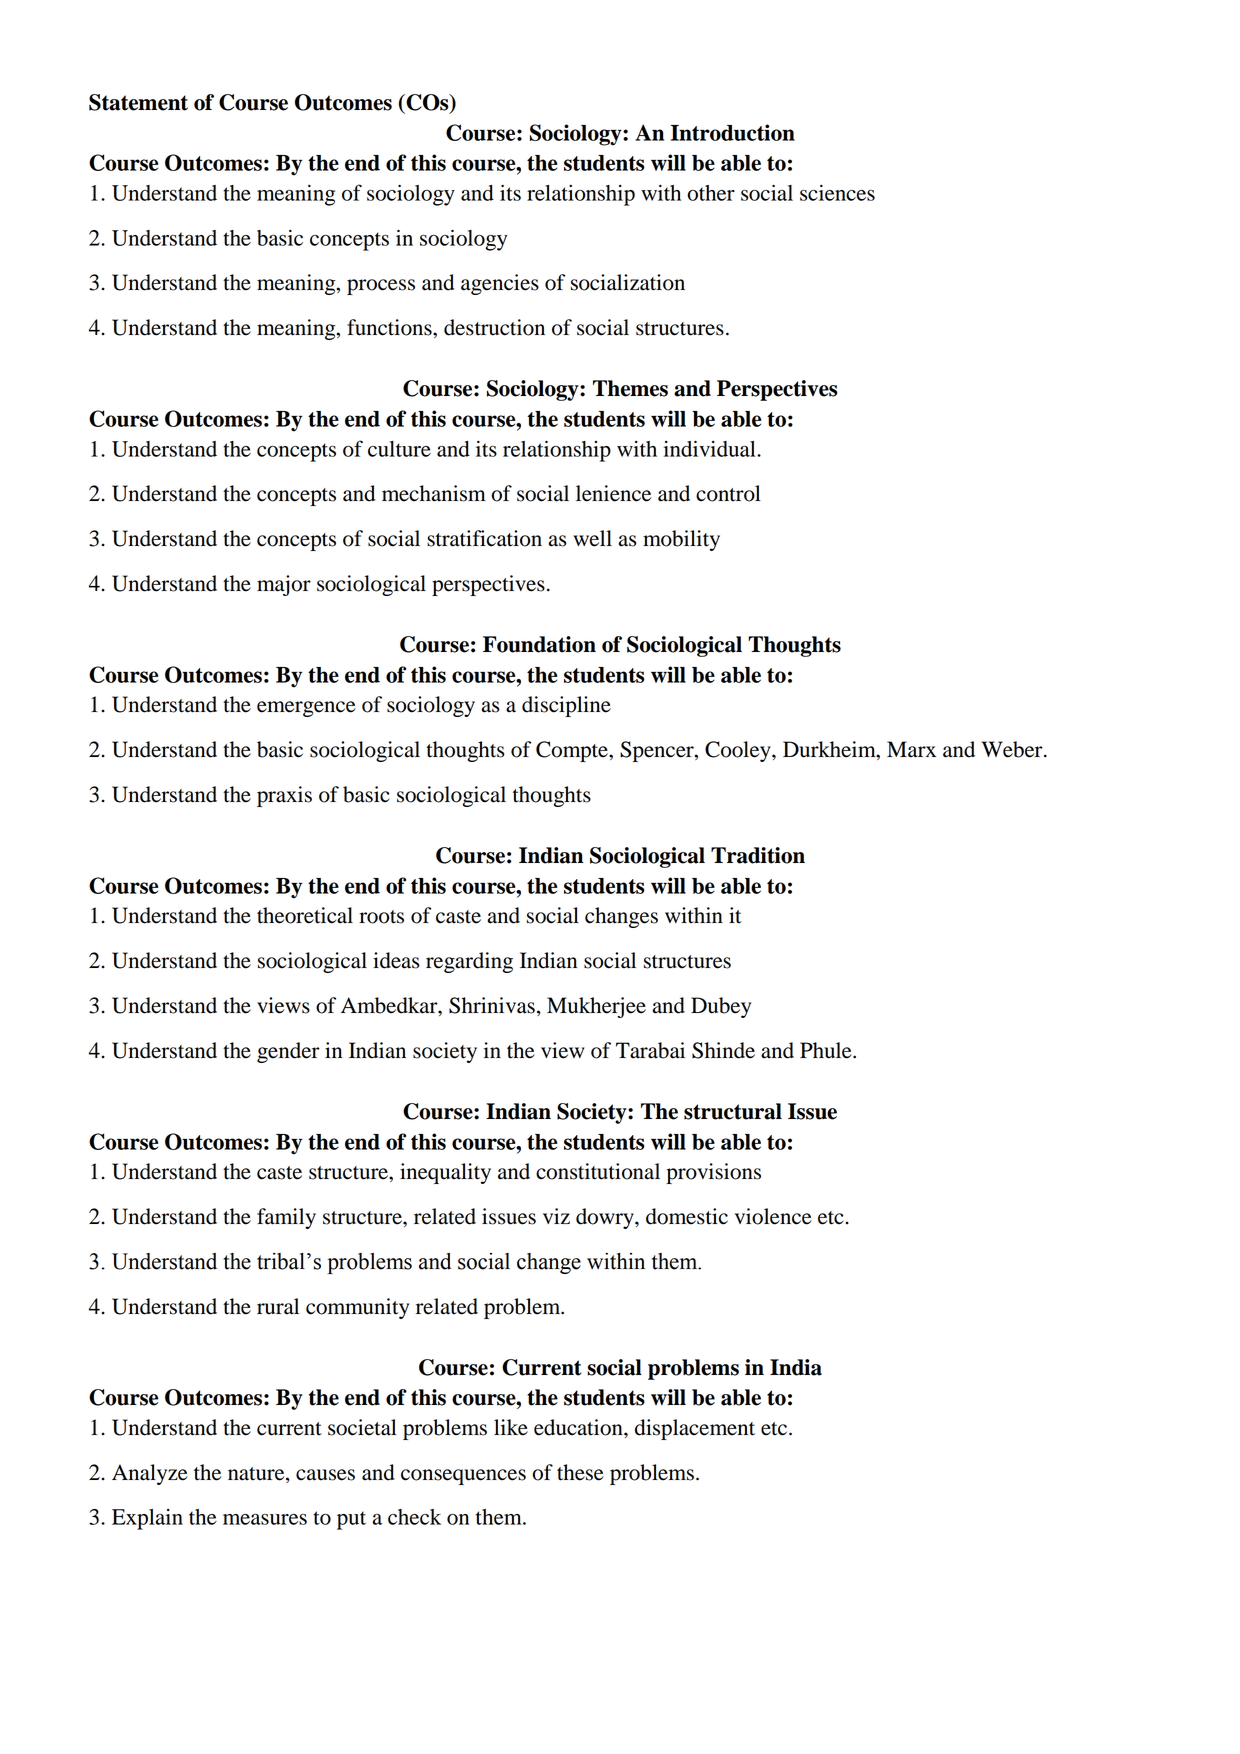 The height and width of the screenshot is (1754, 1240). I want to click on Marx, so click(911, 749).
